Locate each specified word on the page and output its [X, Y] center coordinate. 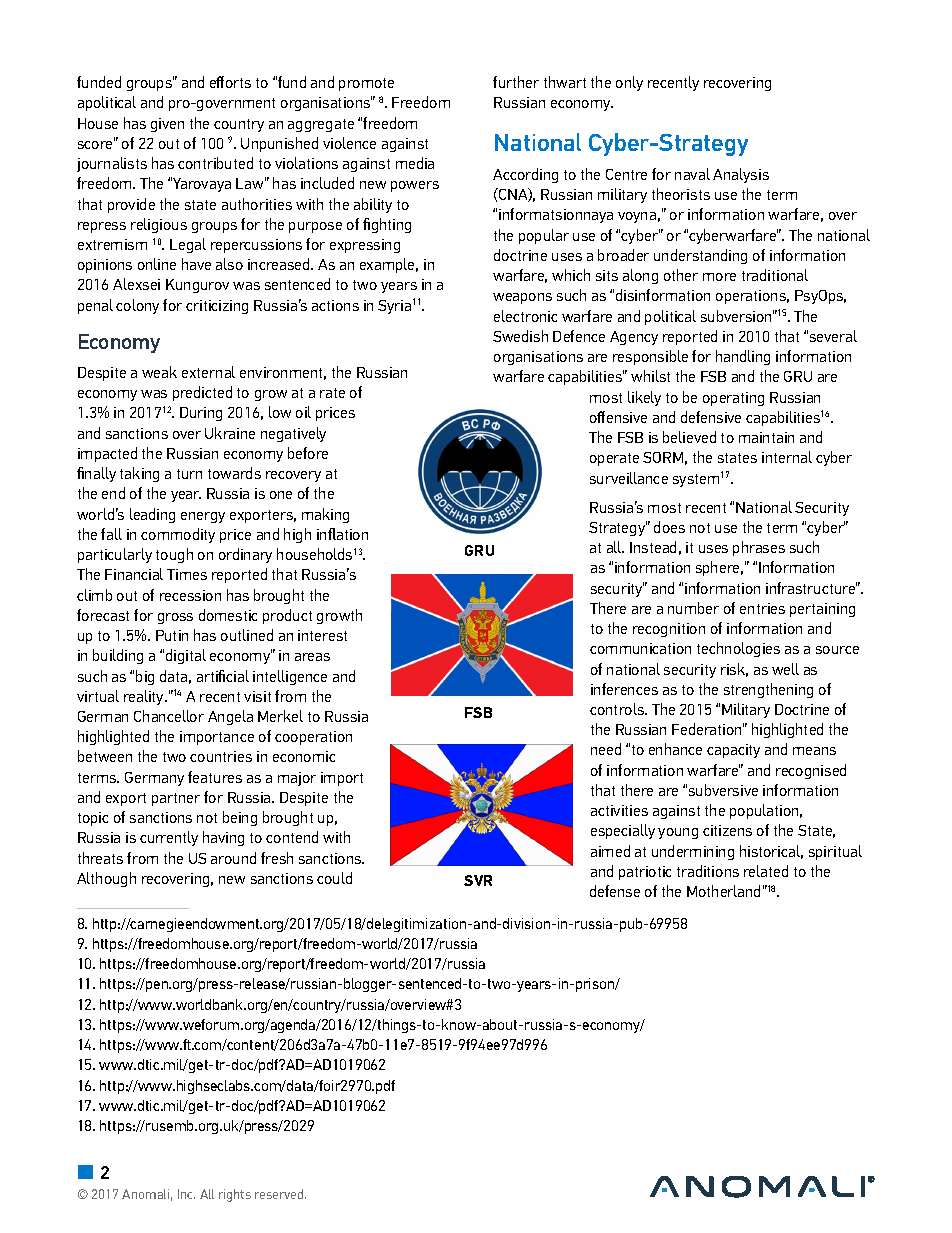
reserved [280, 1194]
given [167, 125]
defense [615, 891]
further [516, 82]
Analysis [741, 175]
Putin [172, 635]
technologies [738, 649]
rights [235, 1195]
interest [322, 635]
